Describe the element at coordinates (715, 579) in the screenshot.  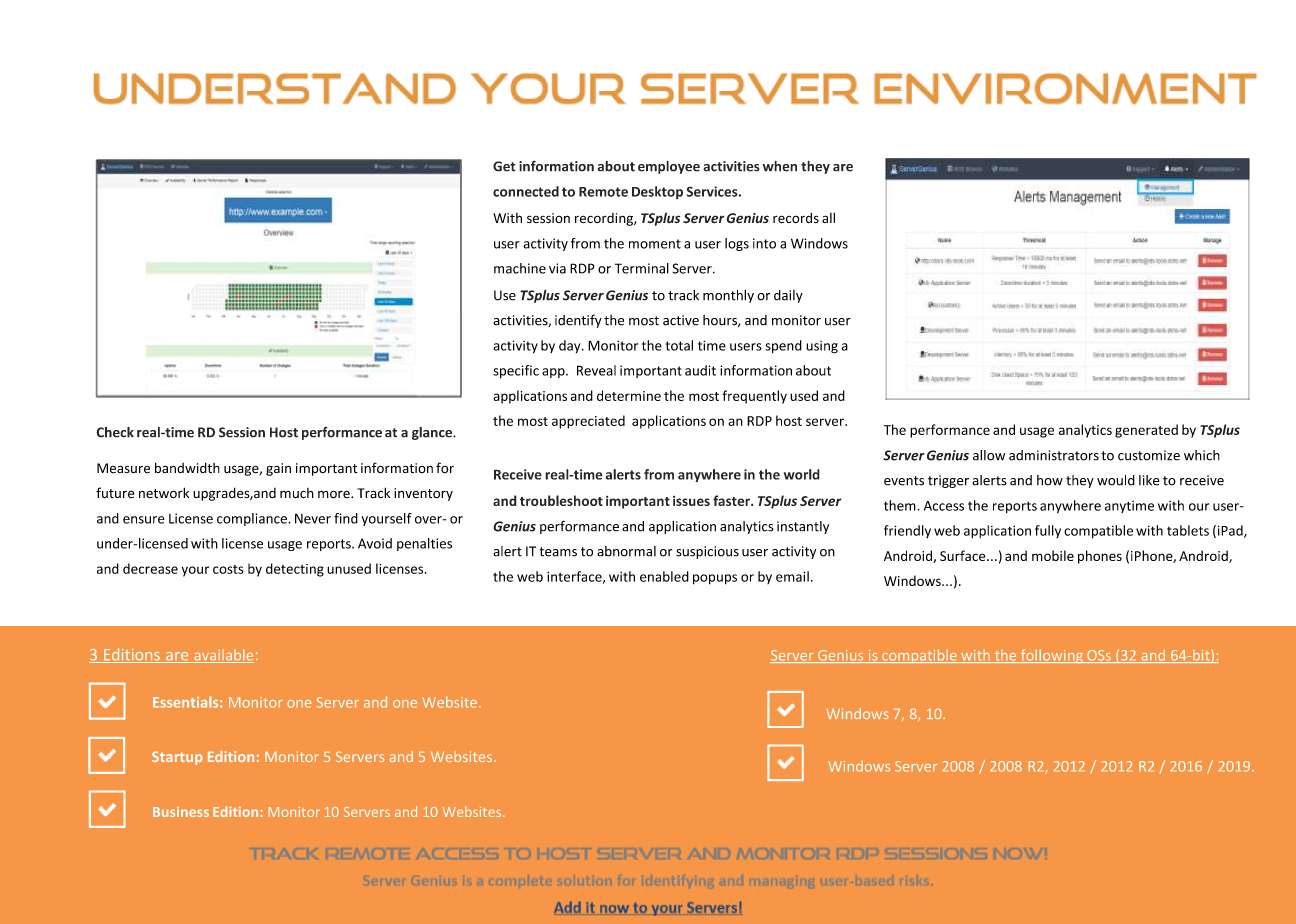
I see `popups` at that location.
